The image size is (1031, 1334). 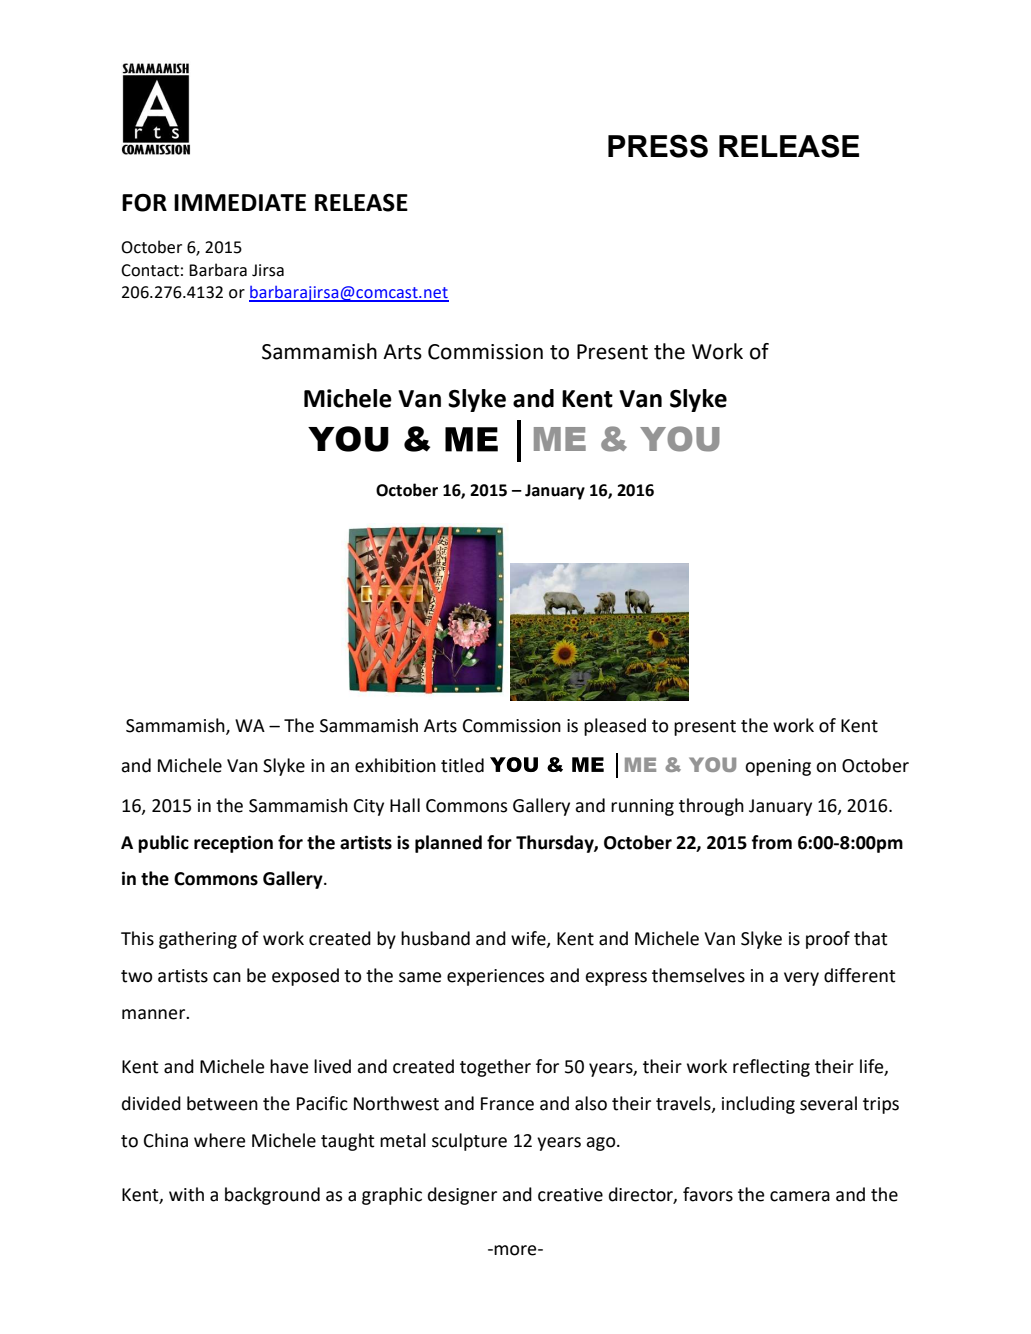 I want to click on Hall, so click(x=405, y=805).
